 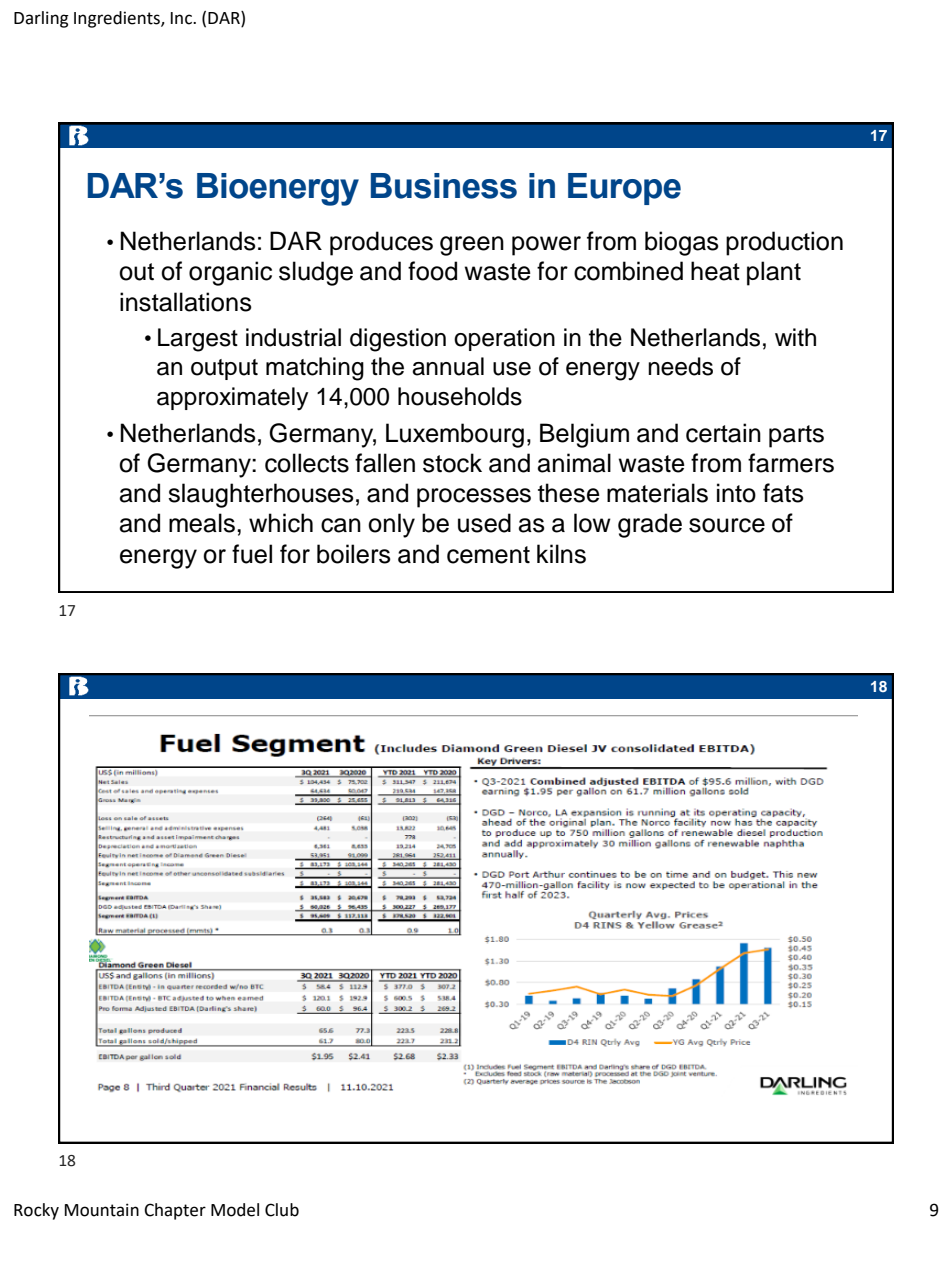 What do you see at coordinates (444, 186) in the image?
I see `Business` at bounding box center [444, 186].
